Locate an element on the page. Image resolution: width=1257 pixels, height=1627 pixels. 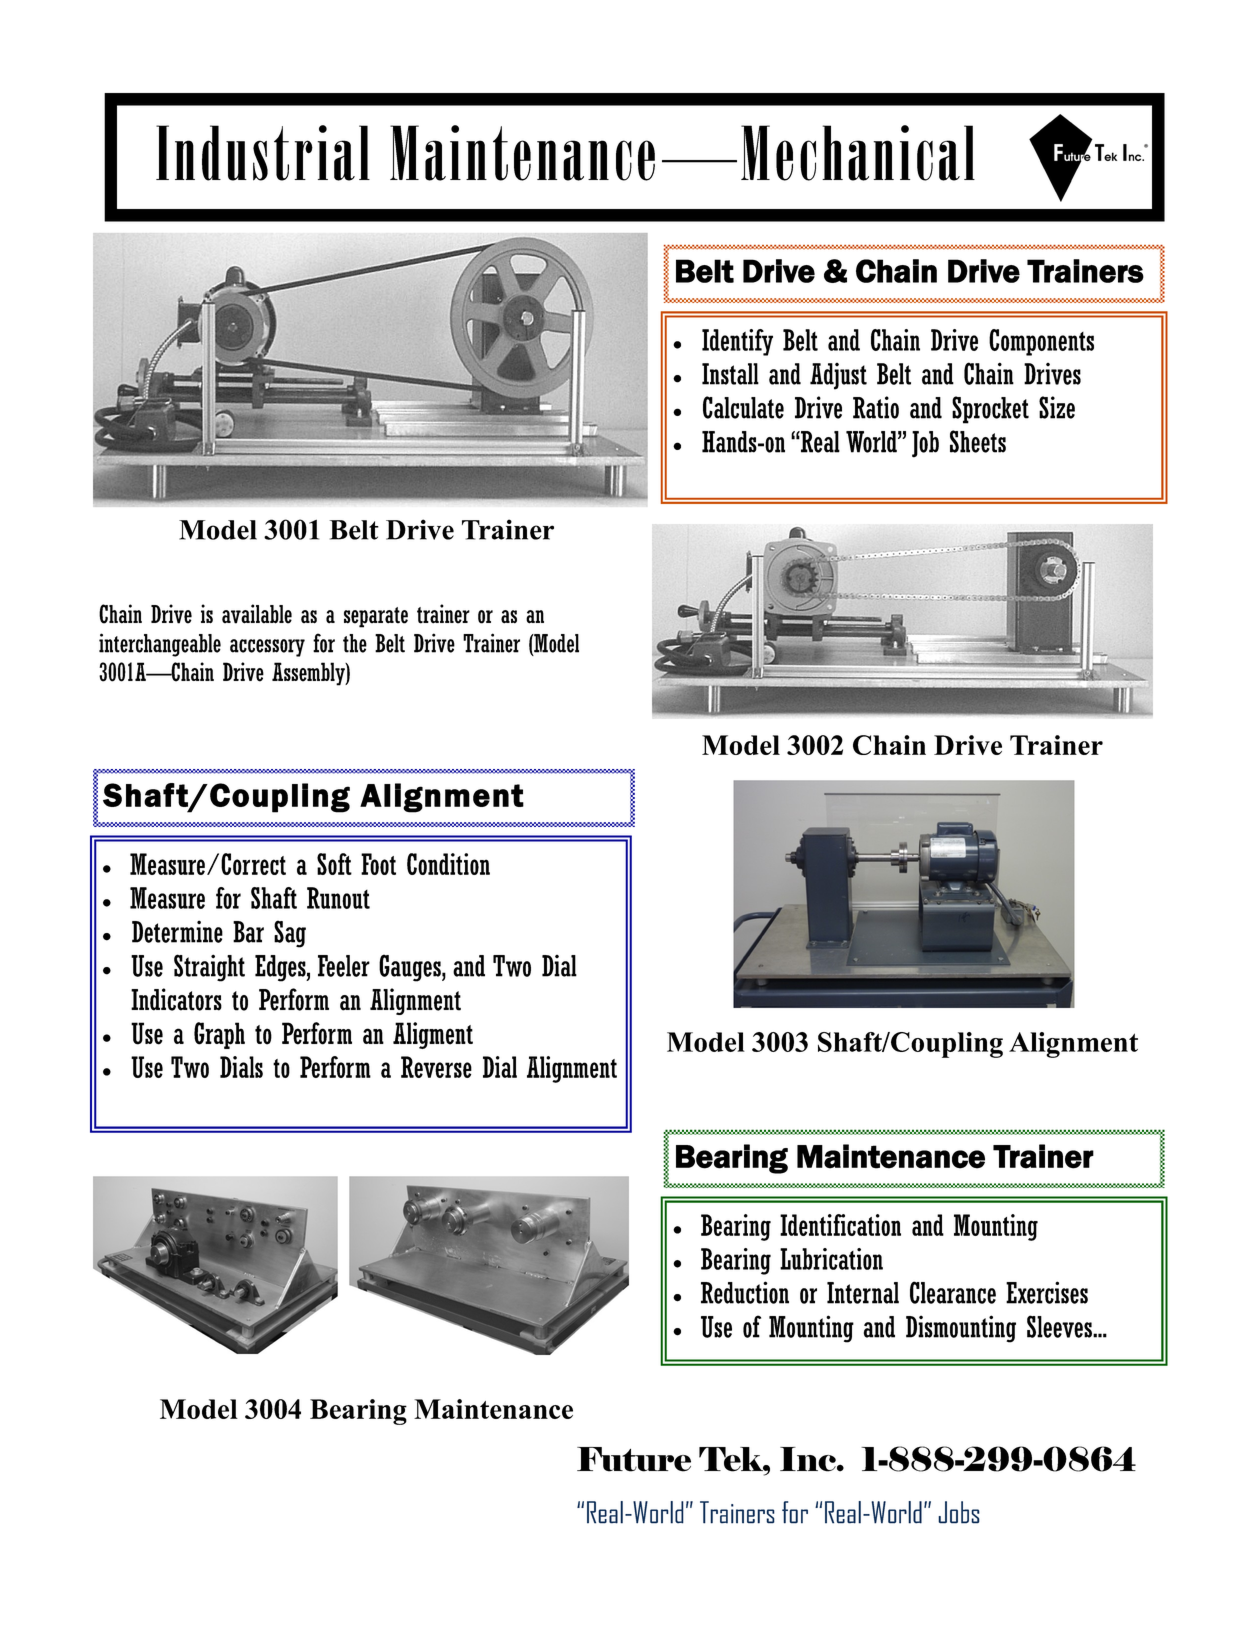
Sheets is located at coordinates (978, 441).
